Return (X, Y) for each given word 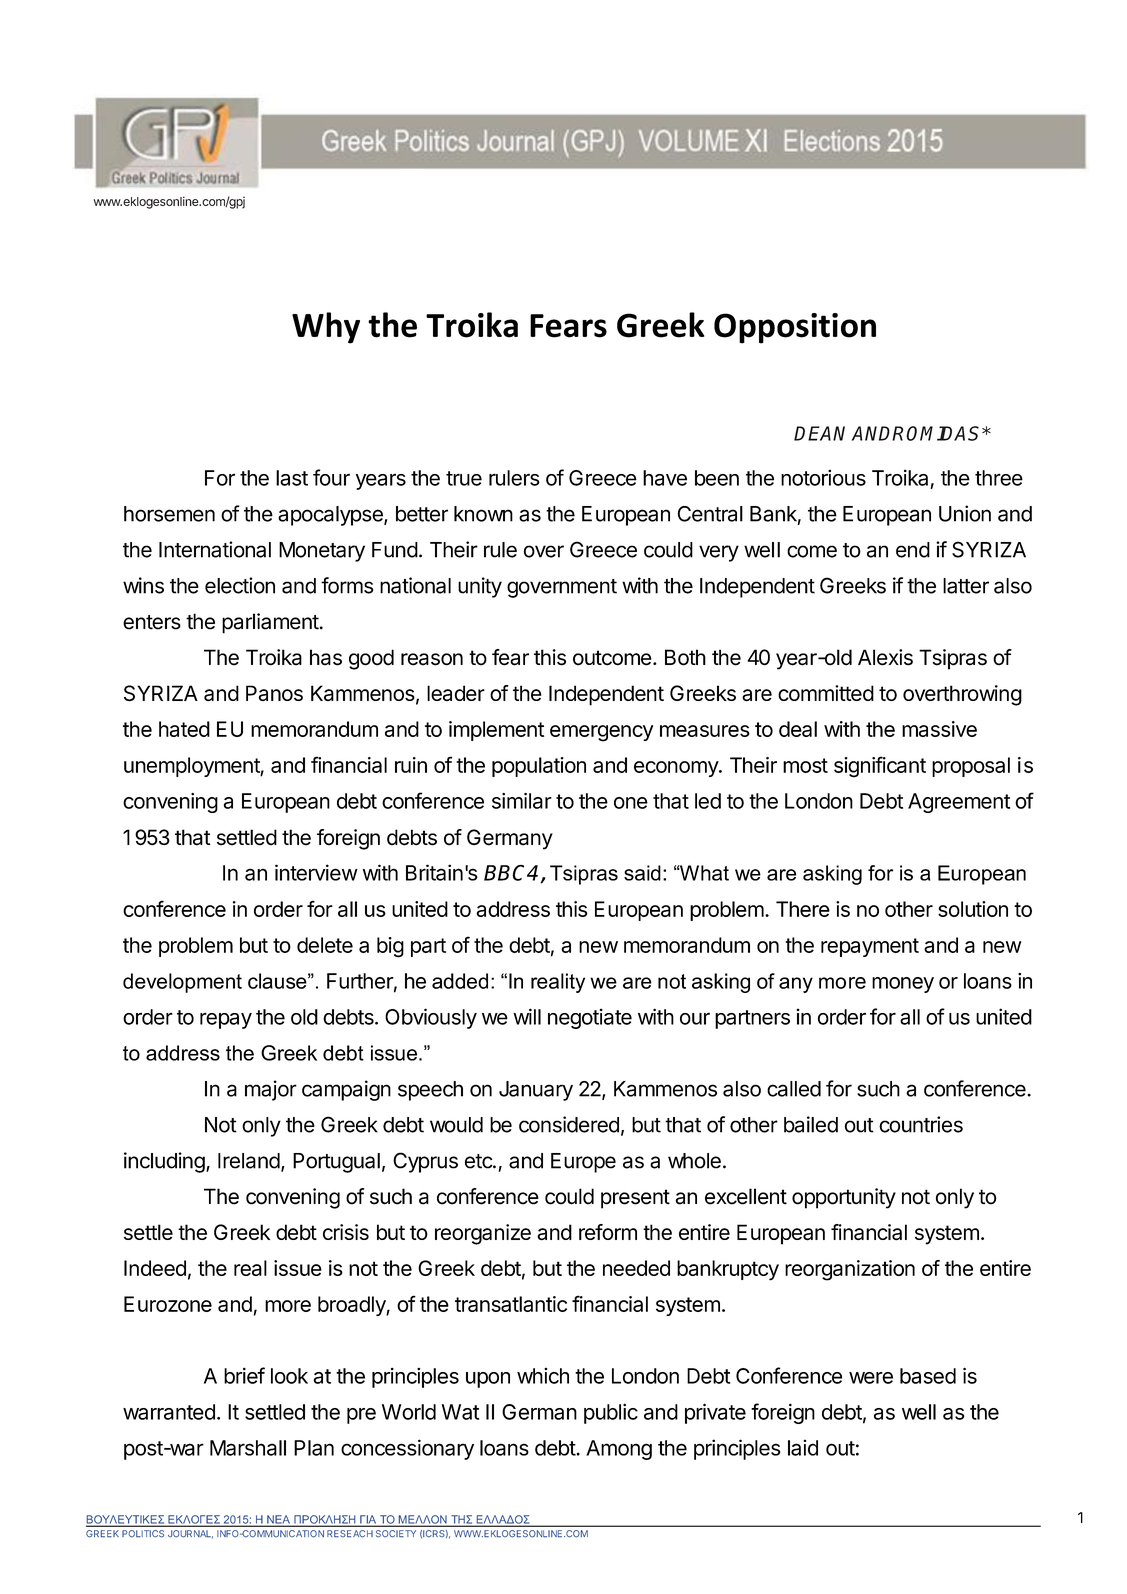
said (642, 873)
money (903, 985)
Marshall (248, 1448)
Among (619, 1450)
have (665, 478)
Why (326, 328)
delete (325, 945)
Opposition (795, 328)
